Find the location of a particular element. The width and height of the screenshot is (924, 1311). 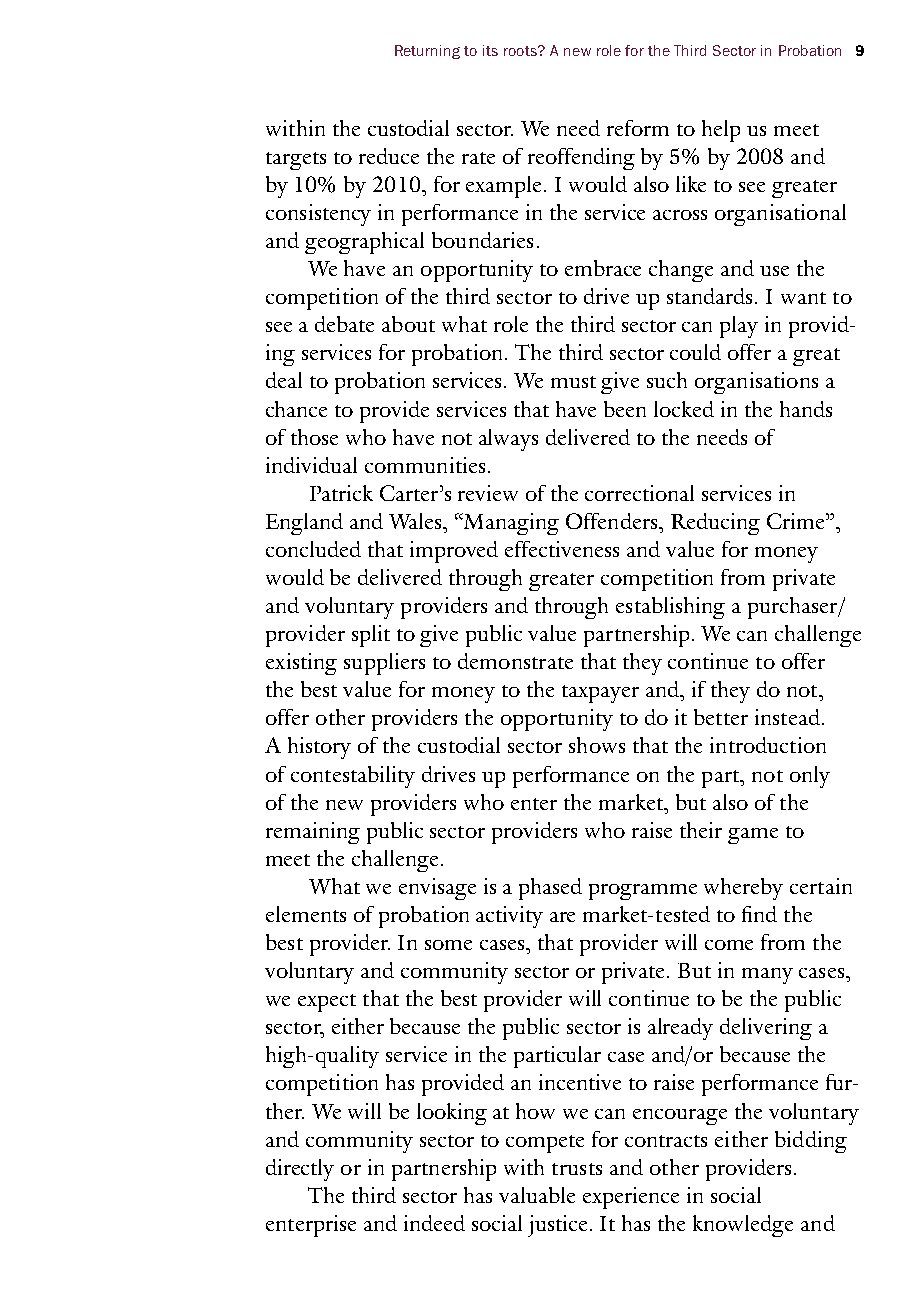

valuable is located at coordinates (537, 1195).
